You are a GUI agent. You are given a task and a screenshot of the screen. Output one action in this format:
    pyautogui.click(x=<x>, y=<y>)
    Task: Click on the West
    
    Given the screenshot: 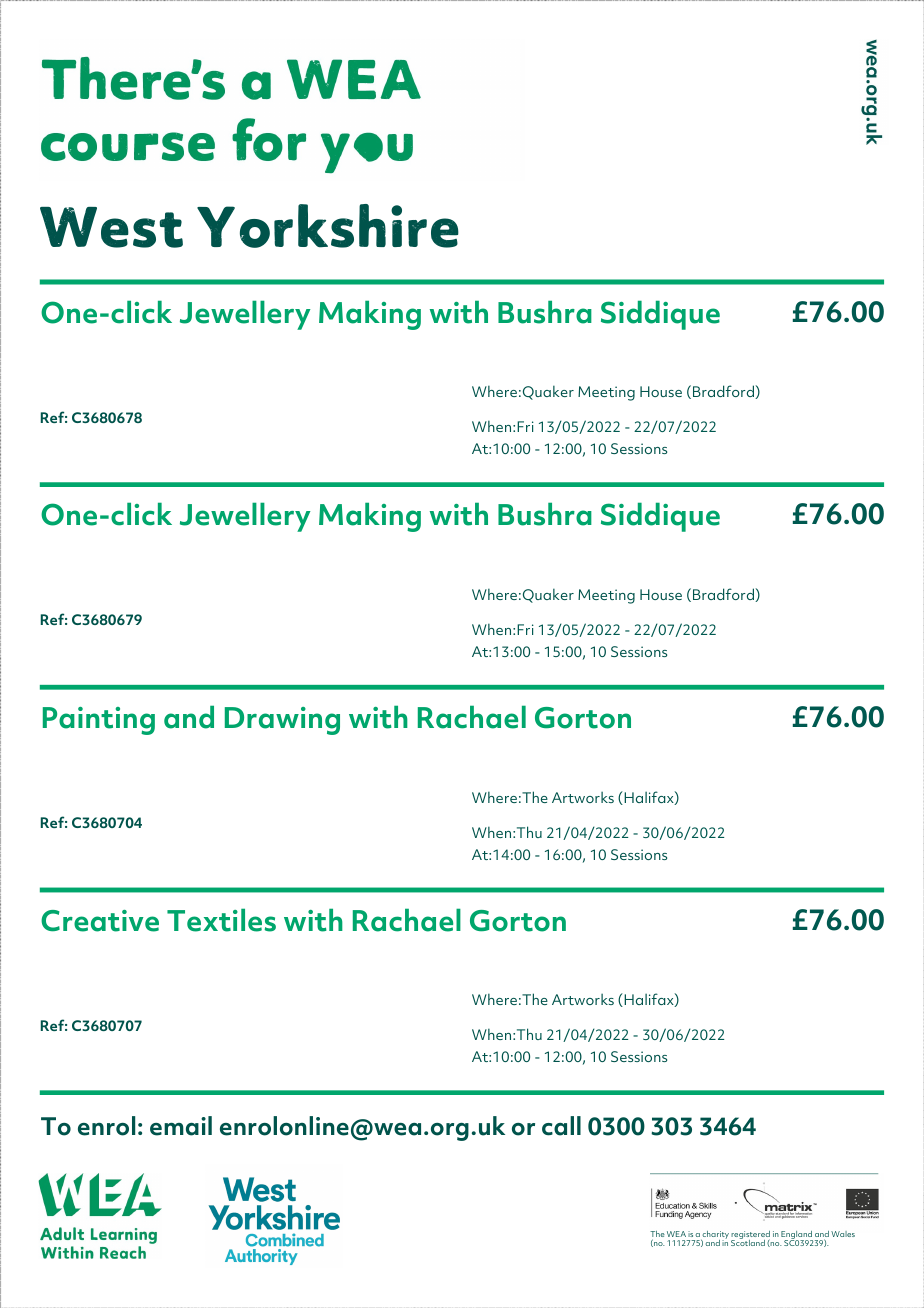 What is the action you would take?
    pyautogui.click(x=111, y=227)
